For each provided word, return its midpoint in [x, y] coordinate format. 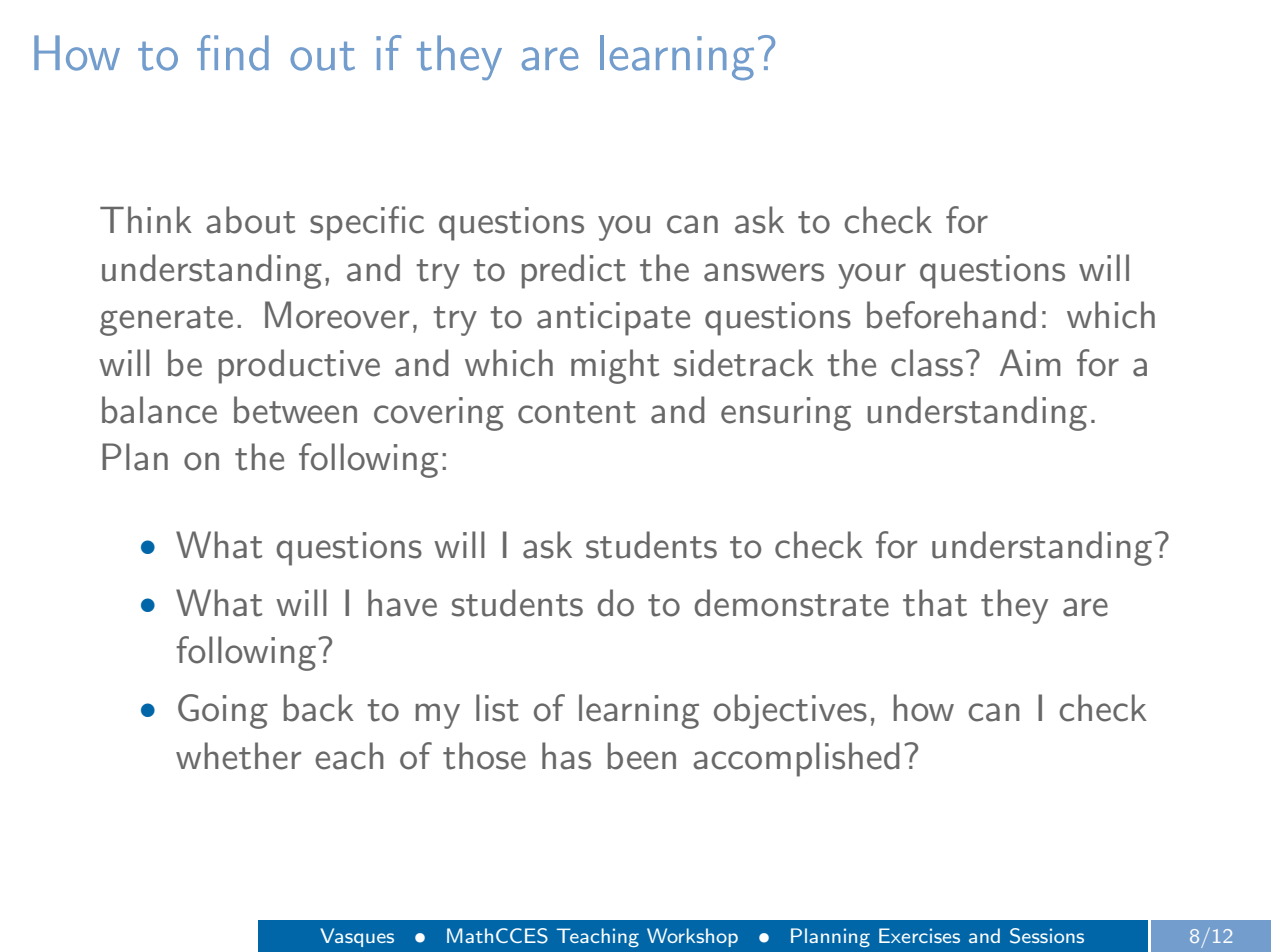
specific [367, 223]
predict [574, 271]
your [872, 276]
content [577, 412]
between [295, 410]
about [250, 220]
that [935, 603]
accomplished [796, 759]
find [233, 53]
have [402, 603]
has [566, 756]
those [484, 756]
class [927, 363]
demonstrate [791, 603]
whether [238, 756]
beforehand [951, 315]
